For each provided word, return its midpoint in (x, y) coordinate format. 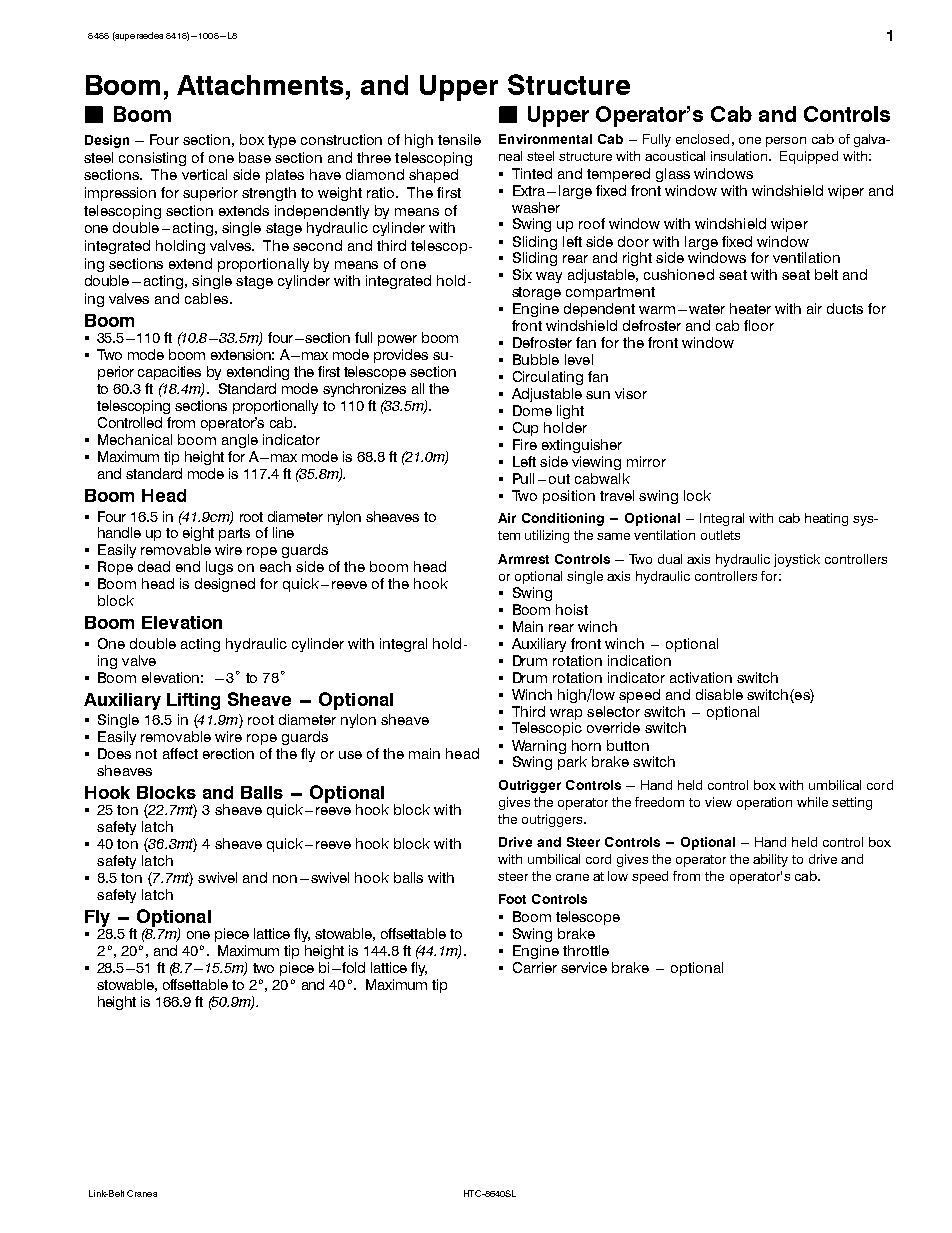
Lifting (193, 701)
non (285, 879)
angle (240, 441)
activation (701, 677)
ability (770, 860)
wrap (566, 714)
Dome (532, 410)
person (786, 142)
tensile (459, 139)
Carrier (535, 967)
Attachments (260, 85)
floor (759, 325)
